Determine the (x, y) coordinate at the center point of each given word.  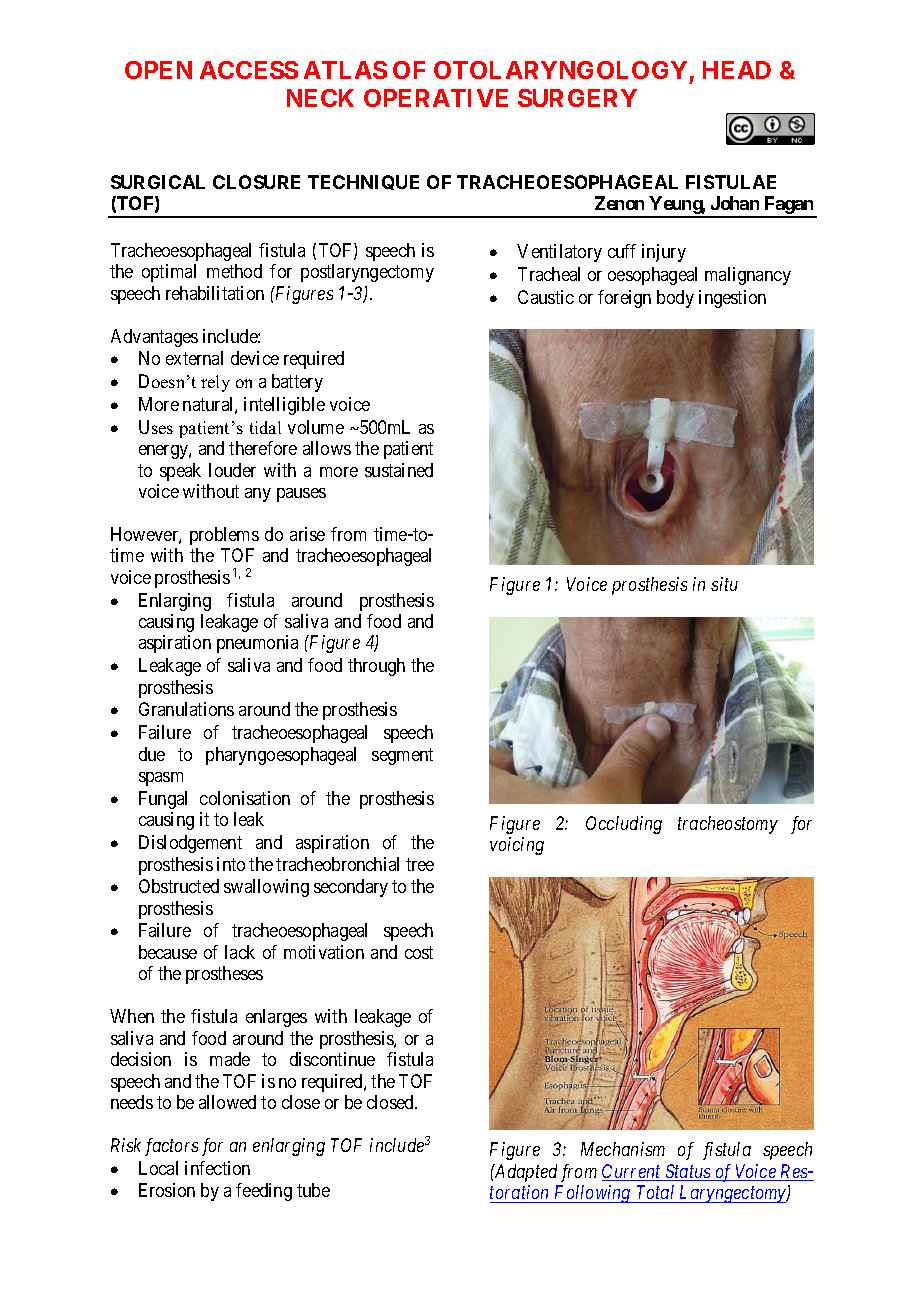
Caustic (546, 297)
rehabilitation (215, 293)
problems (224, 536)
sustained (399, 470)
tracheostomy (728, 825)
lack (240, 952)
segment (402, 756)
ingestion (732, 299)
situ (724, 584)
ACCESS (249, 70)
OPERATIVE (436, 98)
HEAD (737, 70)
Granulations (186, 709)
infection (217, 1168)
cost (419, 952)
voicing (517, 846)
